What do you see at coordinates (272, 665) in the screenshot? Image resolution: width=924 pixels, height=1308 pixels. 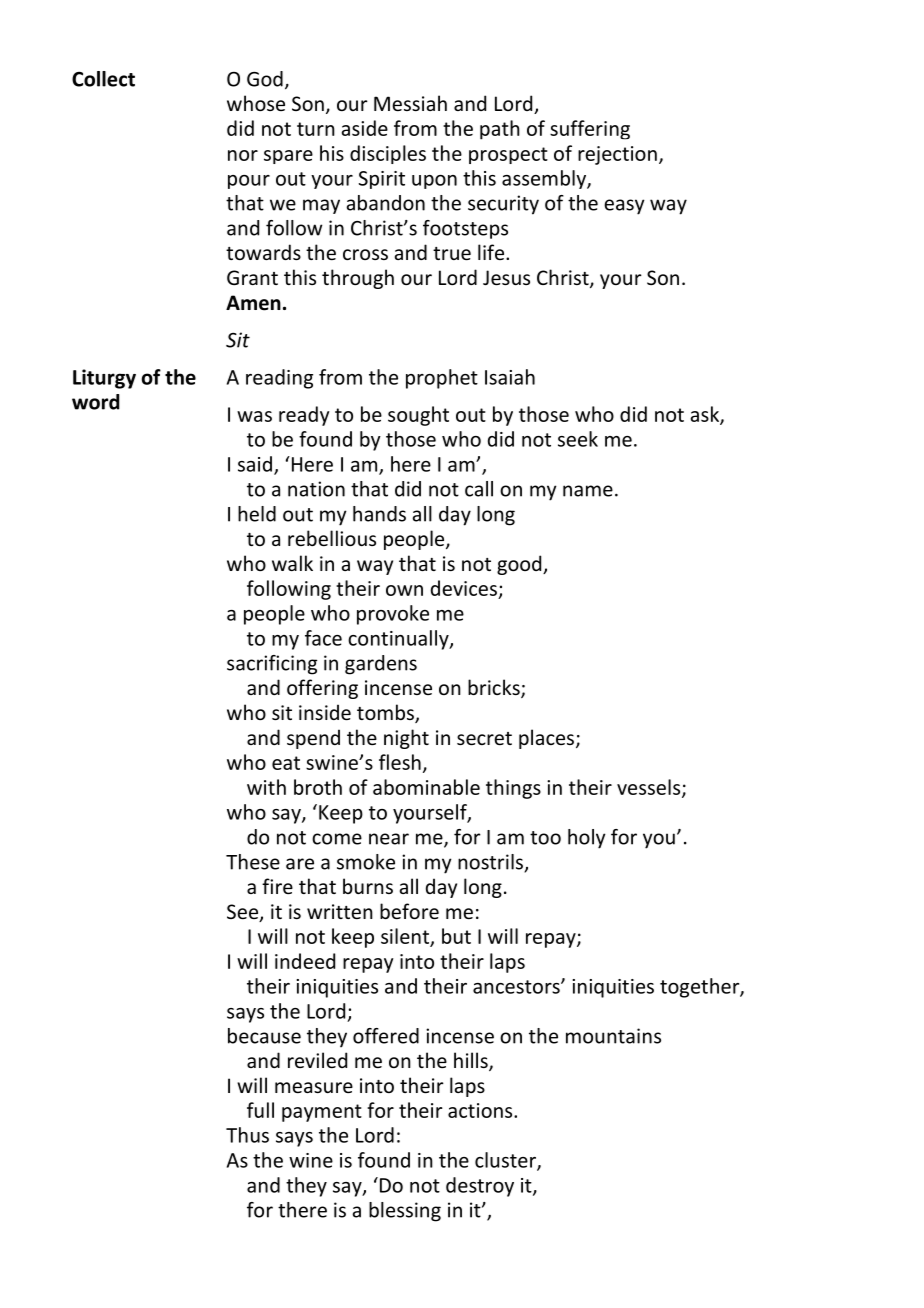 I see `sacrificing` at bounding box center [272, 665].
